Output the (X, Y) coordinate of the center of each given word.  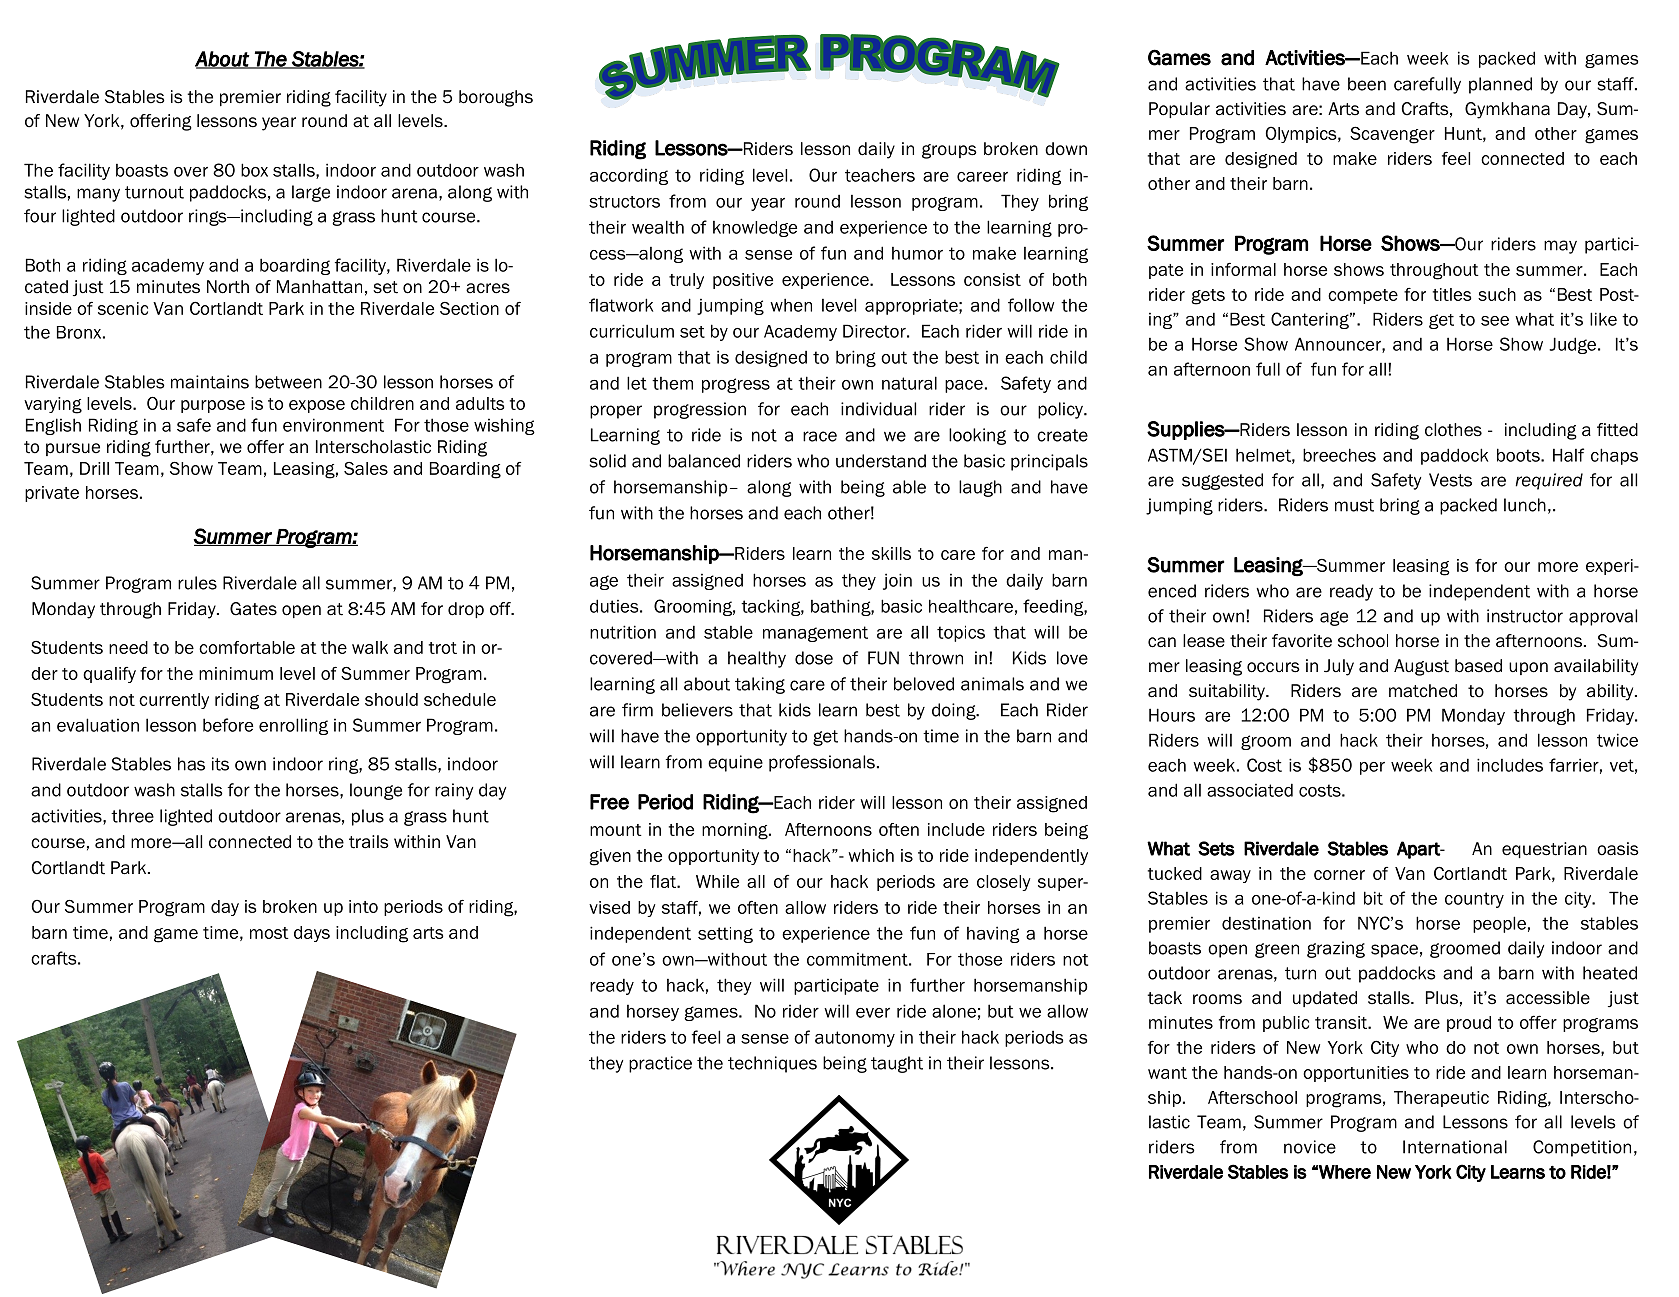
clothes (1453, 430)
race (820, 436)
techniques (772, 1064)
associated (1250, 790)
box (254, 170)
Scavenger (1392, 135)
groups (949, 151)
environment (333, 425)
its (220, 764)
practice (660, 1064)
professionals (822, 763)
